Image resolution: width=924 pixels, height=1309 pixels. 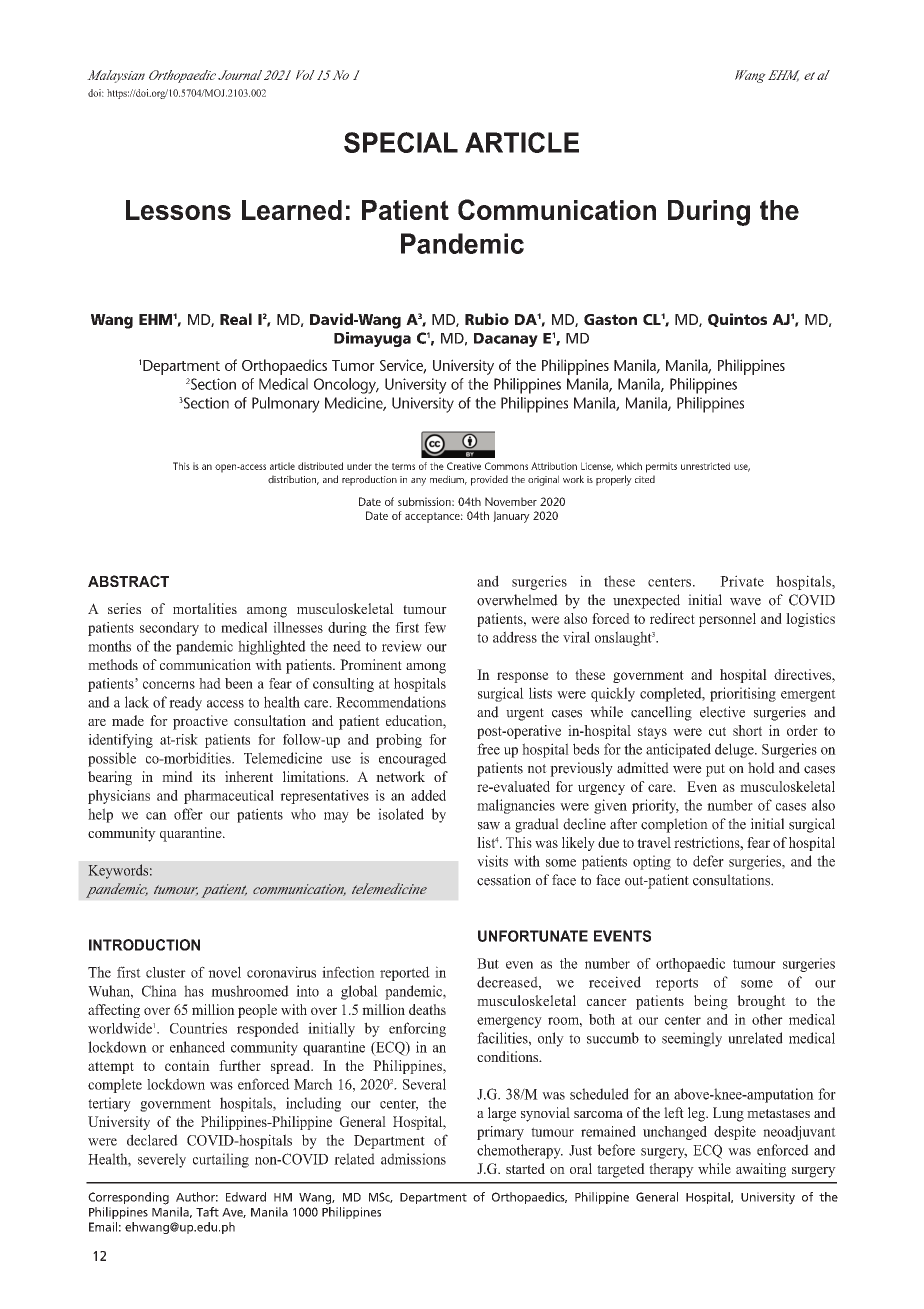 What do you see at coordinates (761, 1170) in the image?
I see `awaiting` at bounding box center [761, 1170].
